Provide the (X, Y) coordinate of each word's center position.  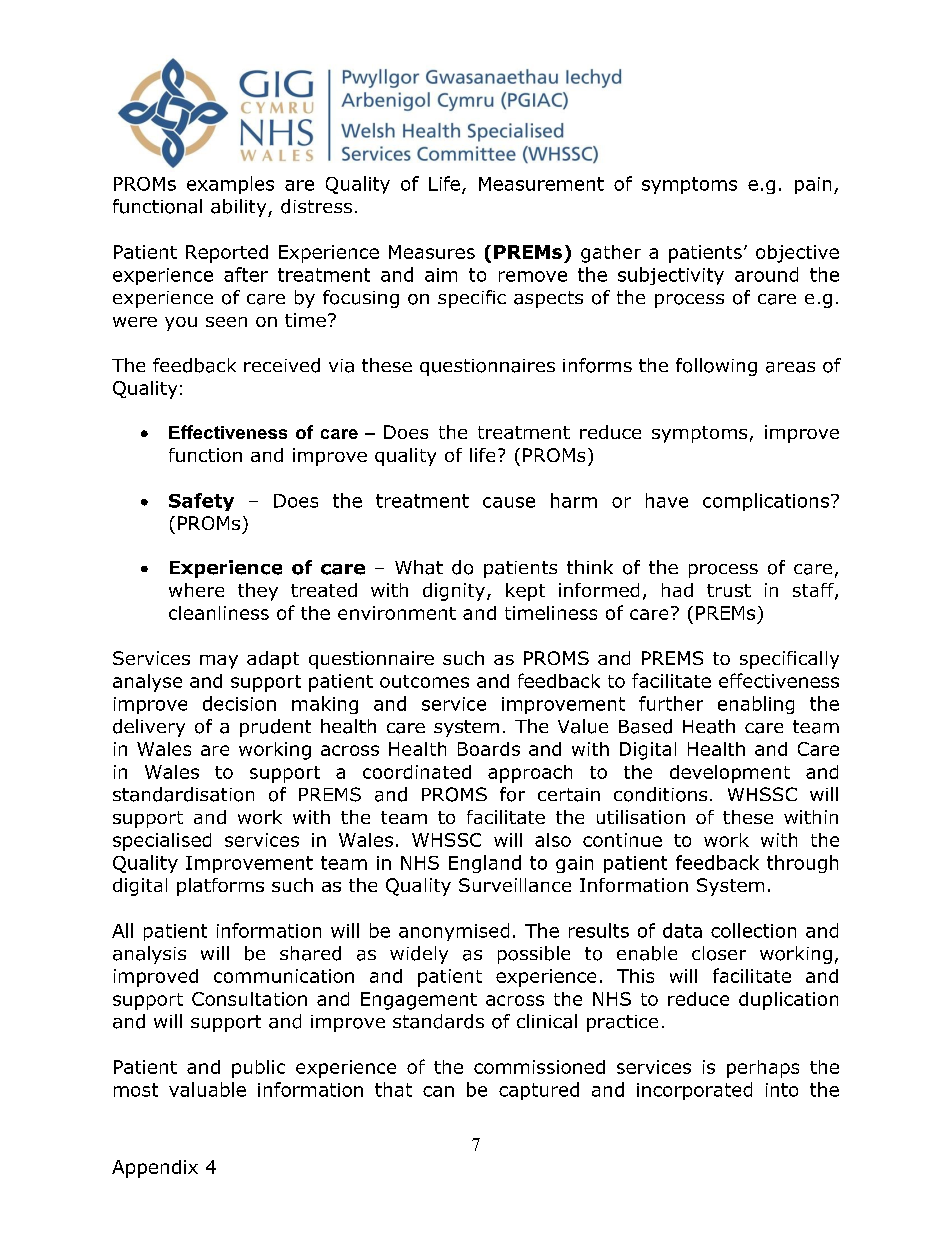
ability (240, 208)
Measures (432, 252)
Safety (201, 502)
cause (509, 502)
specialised (162, 842)
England (485, 864)
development (730, 774)
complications (766, 502)
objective (797, 254)
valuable (207, 1089)
